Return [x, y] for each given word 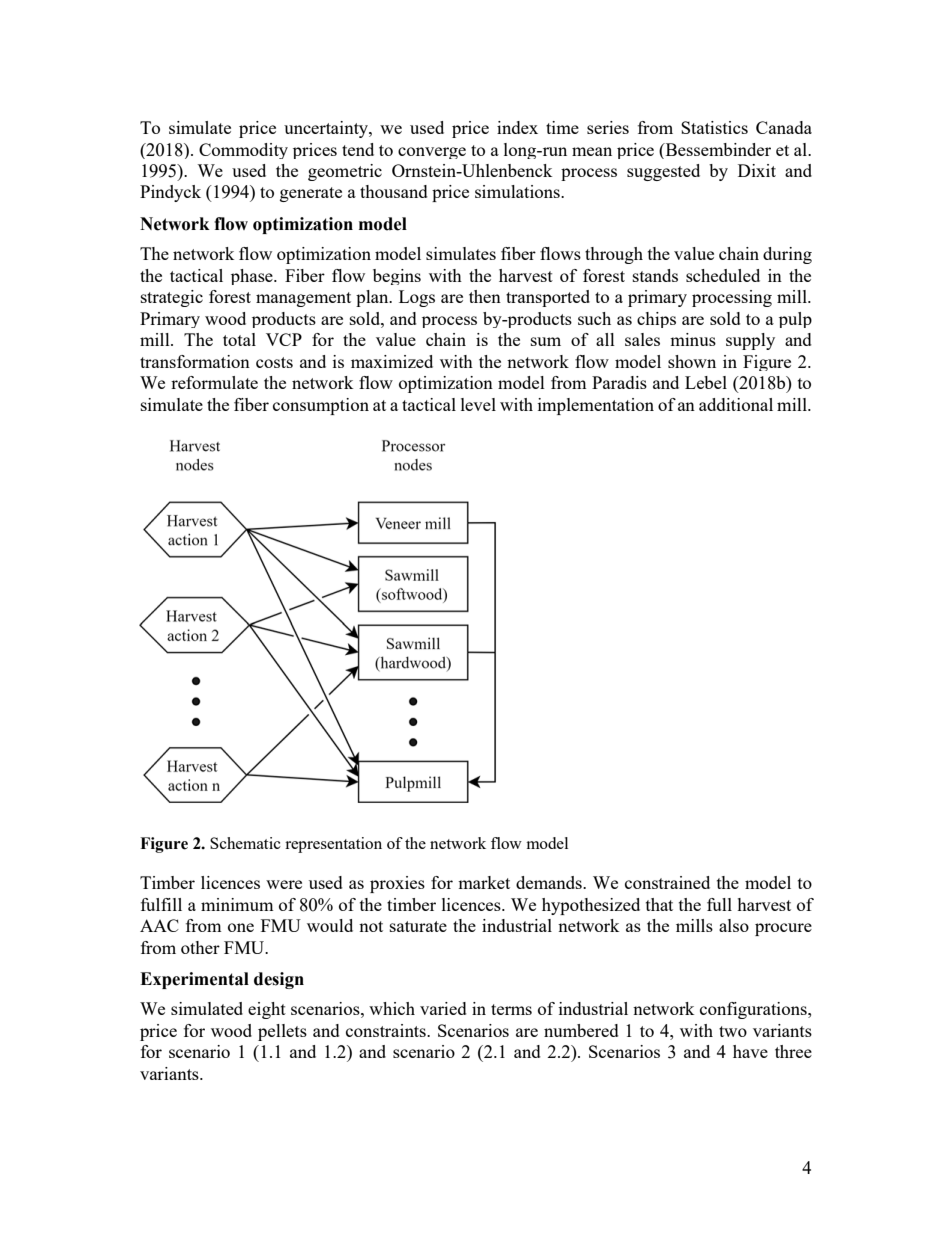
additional [736, 404]
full [719, 904]
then [485, 296]
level [478, 404]
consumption [321, 406]
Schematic [245, 843]
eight [267, 1010]
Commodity [243, 151]
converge [432, 153]
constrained [667, 882]
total [239, 339]
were [284, 884]
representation [333, 845]
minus [693, 339]
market [484, 882]
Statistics [714, 127]
